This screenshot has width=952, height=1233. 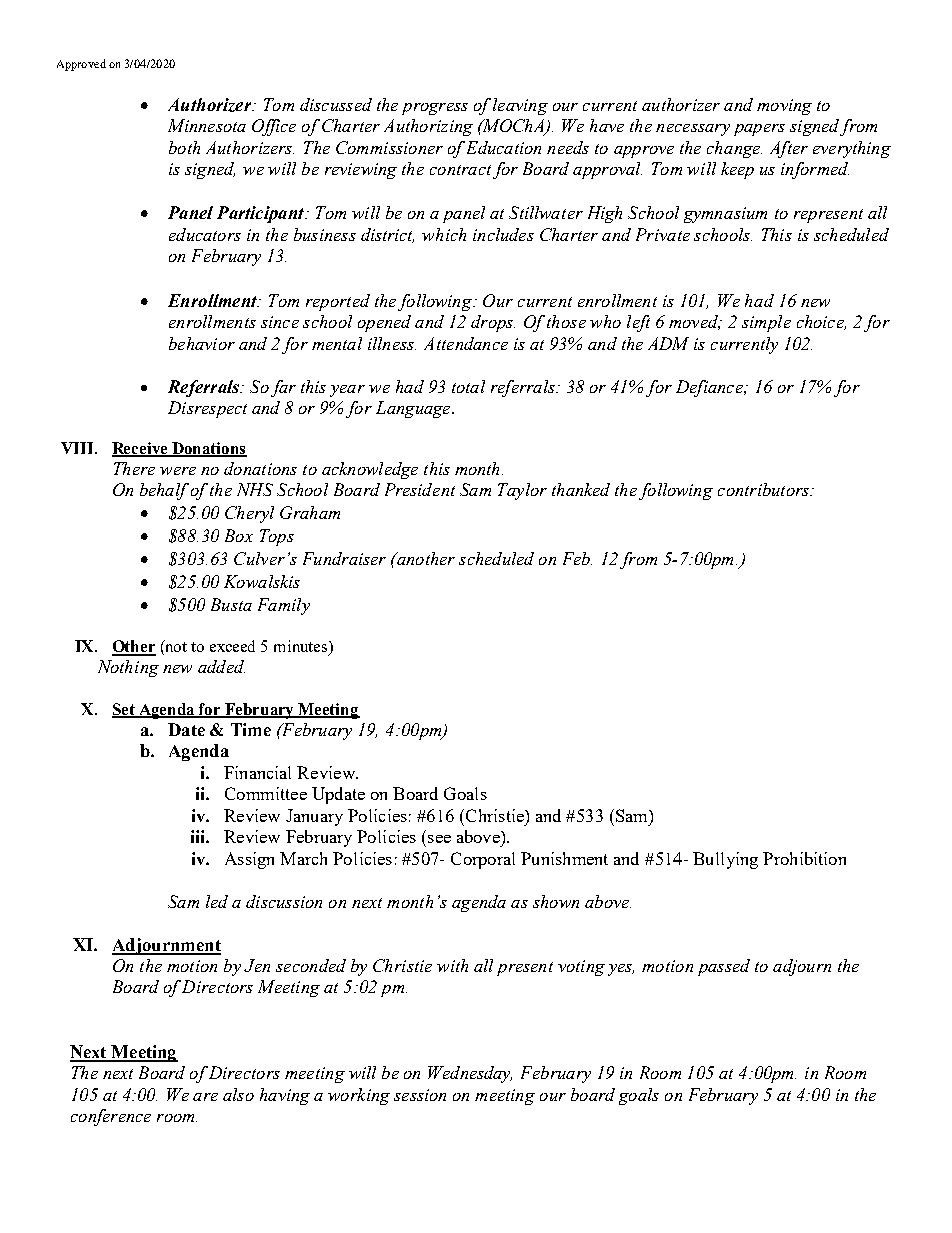 What do you see at coordinates (420, 489) in the screenshot?
I see `President` at bounding box center [420, 489].
